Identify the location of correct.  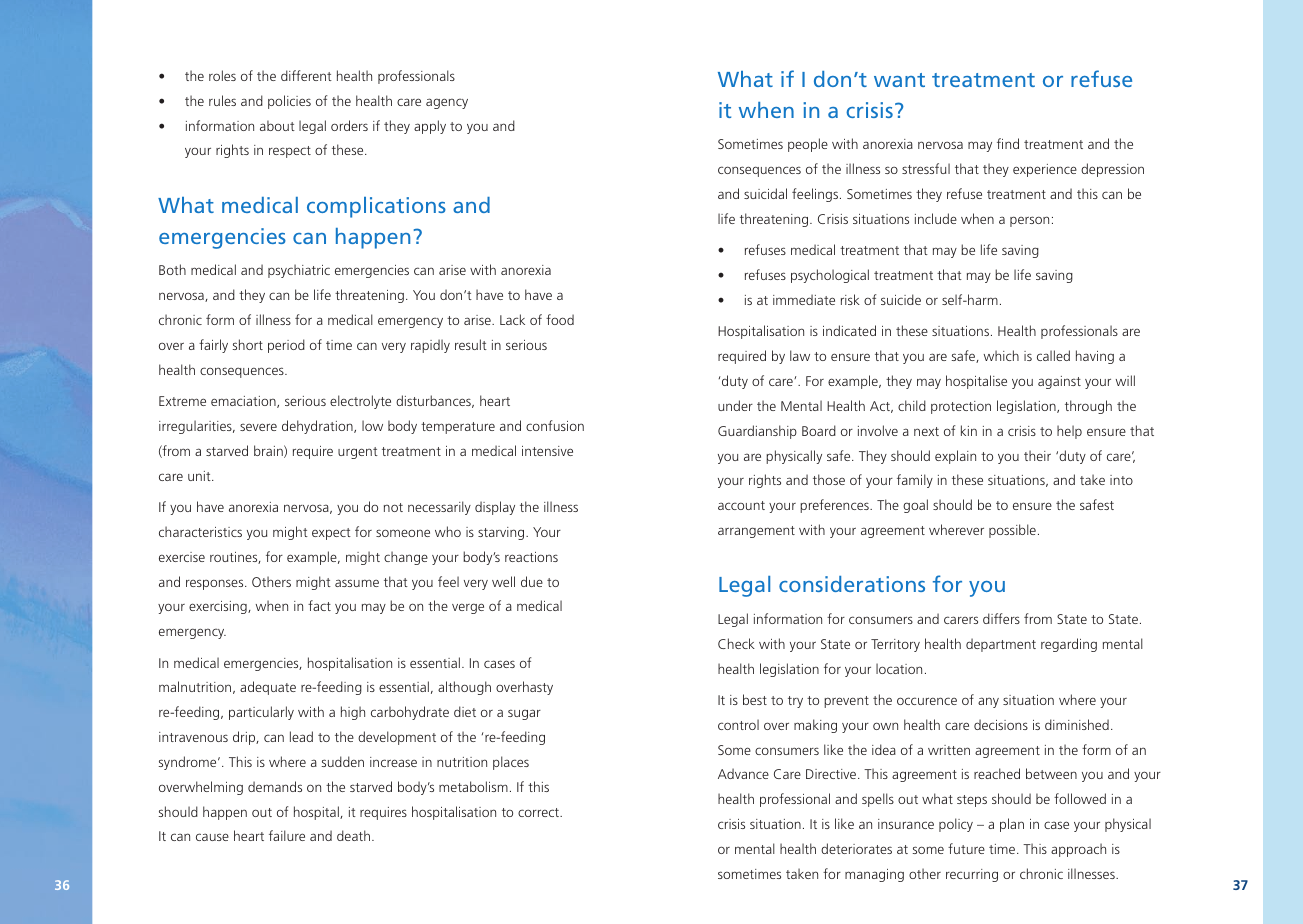
(540, 812).
